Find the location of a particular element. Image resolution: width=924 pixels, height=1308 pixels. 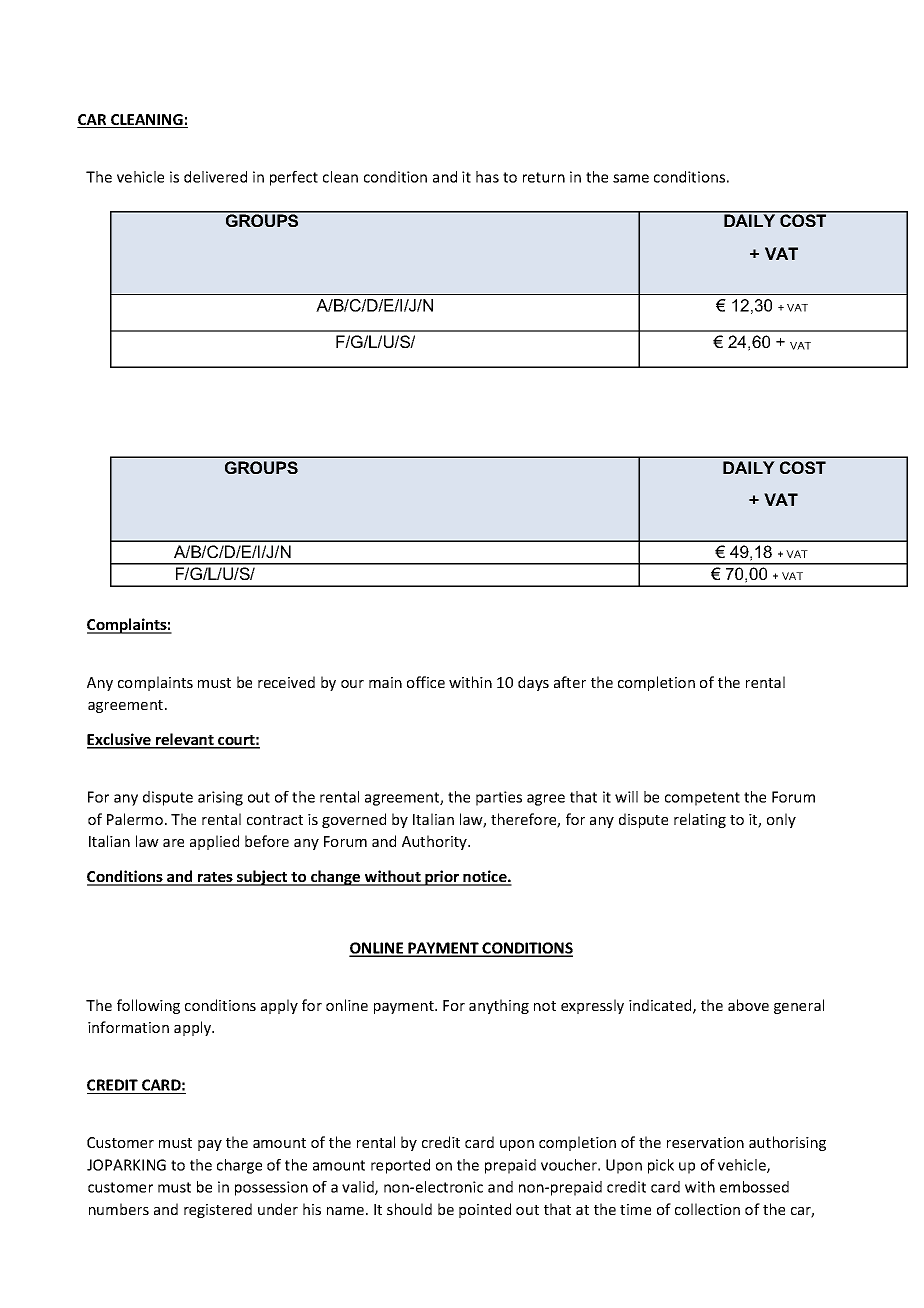

delivered is located at coordinates (215, 177).
